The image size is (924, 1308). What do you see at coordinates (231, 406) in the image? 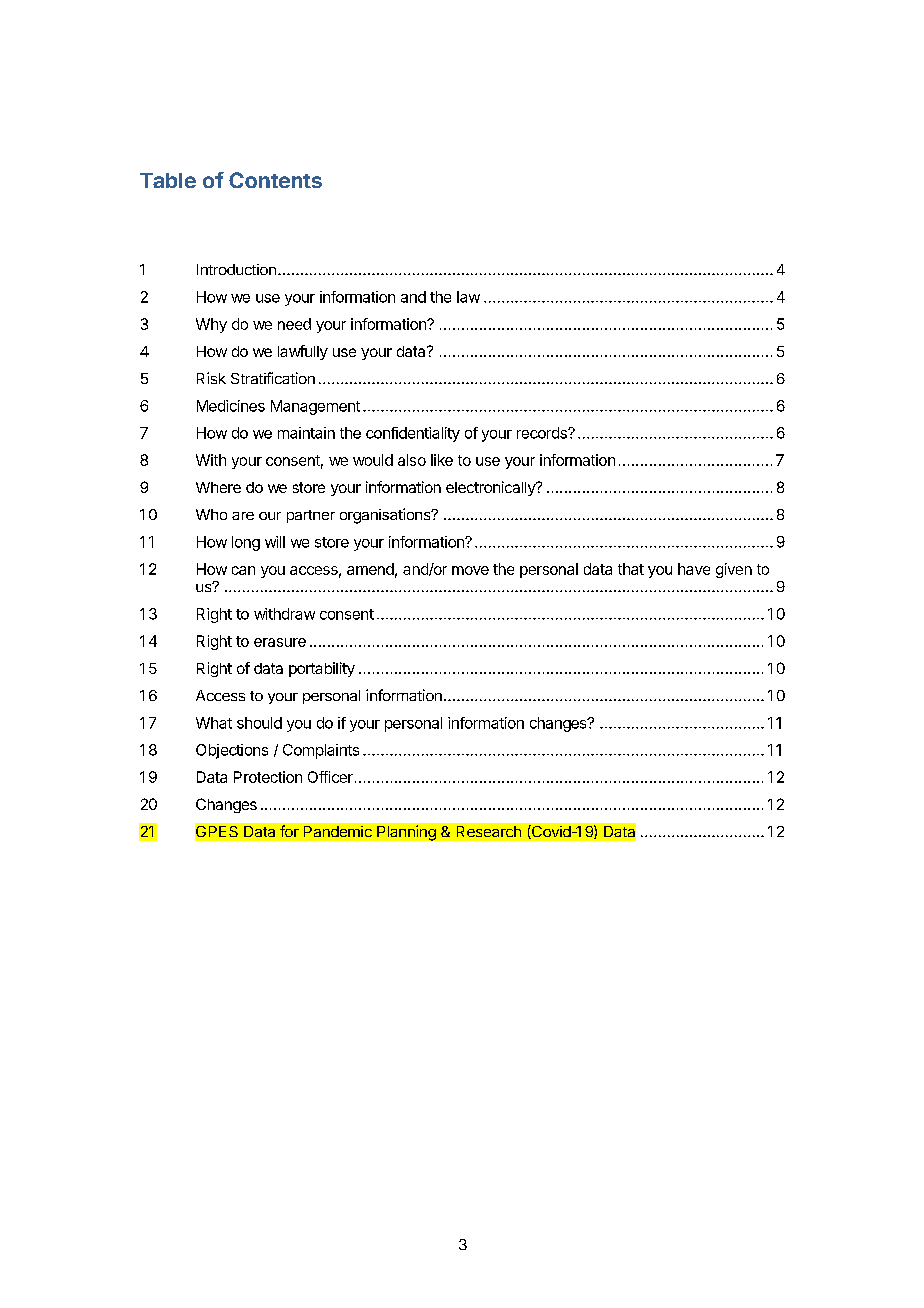
I see `Medicines` at bounding box center [231, 406].
